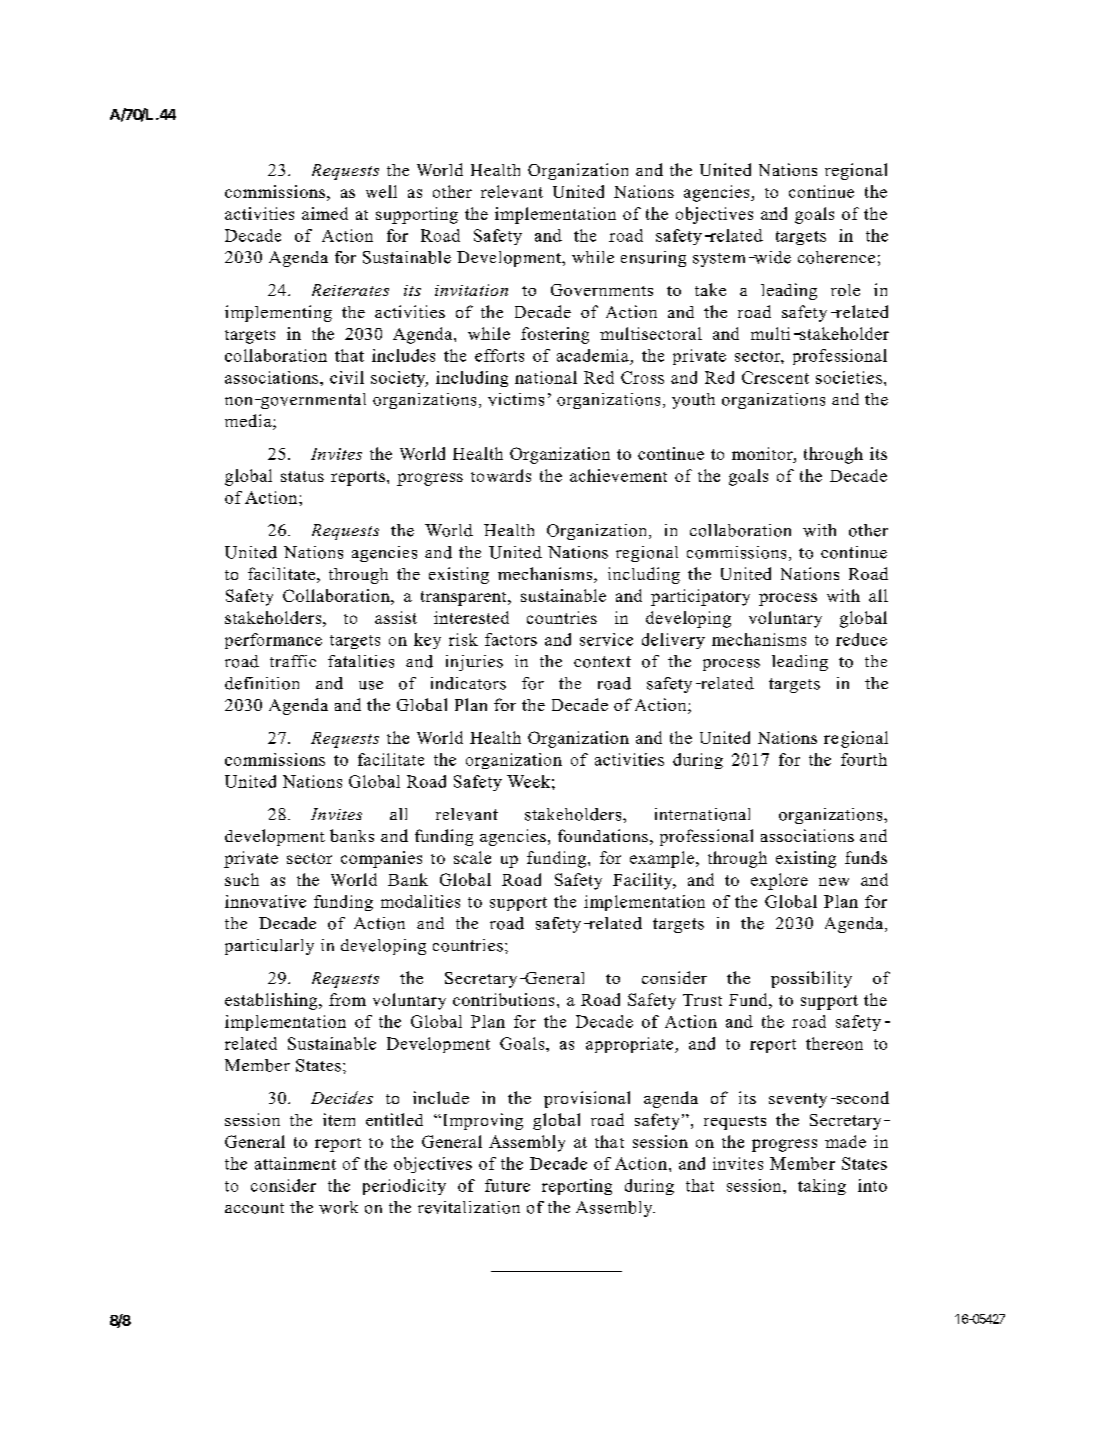  Describe the element at coordinates (602, 662) in the page. I see `context` at that location.
